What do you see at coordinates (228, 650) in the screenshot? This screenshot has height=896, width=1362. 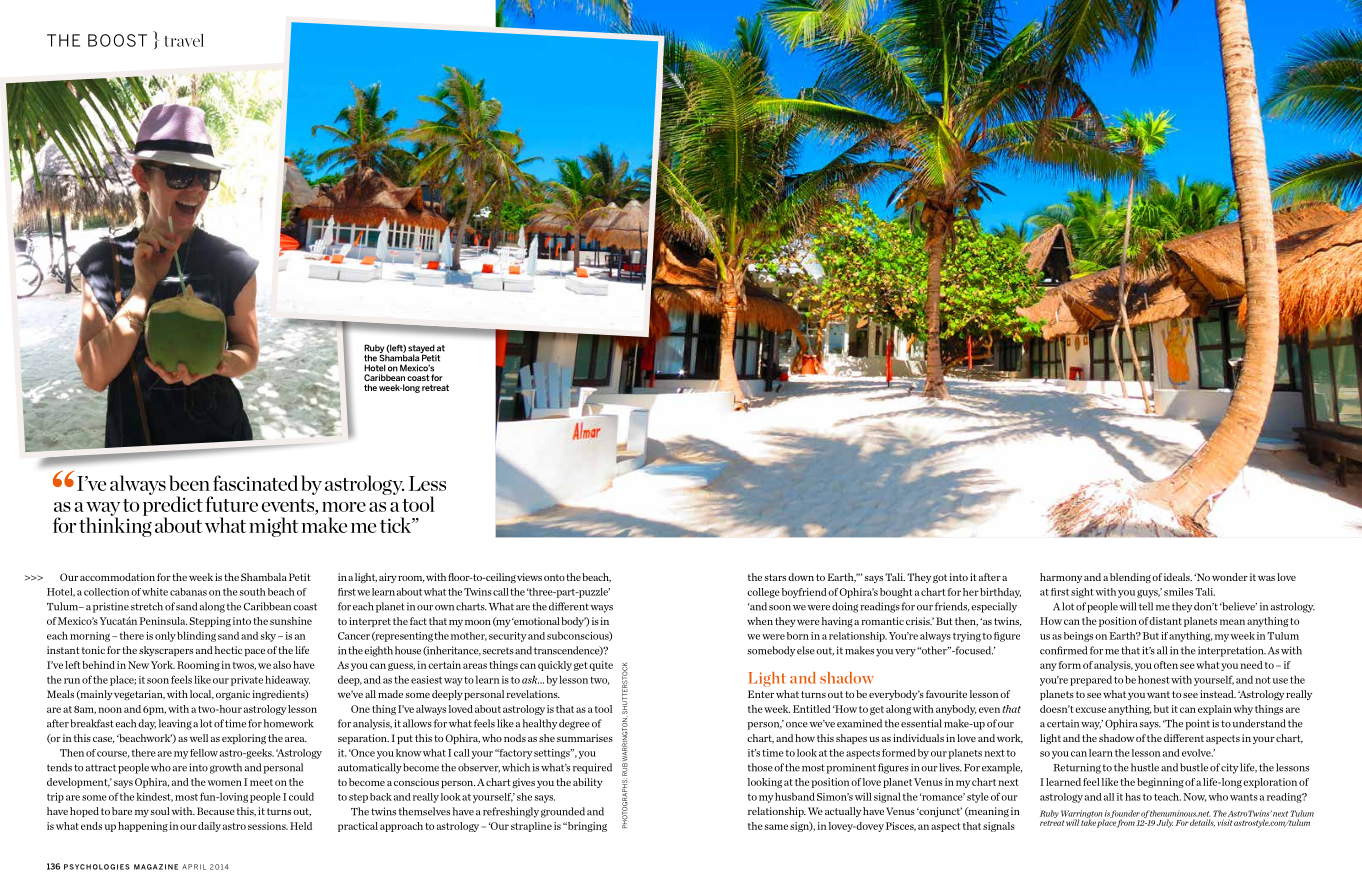 I see `hectic` at bounding box center [228, 650].
